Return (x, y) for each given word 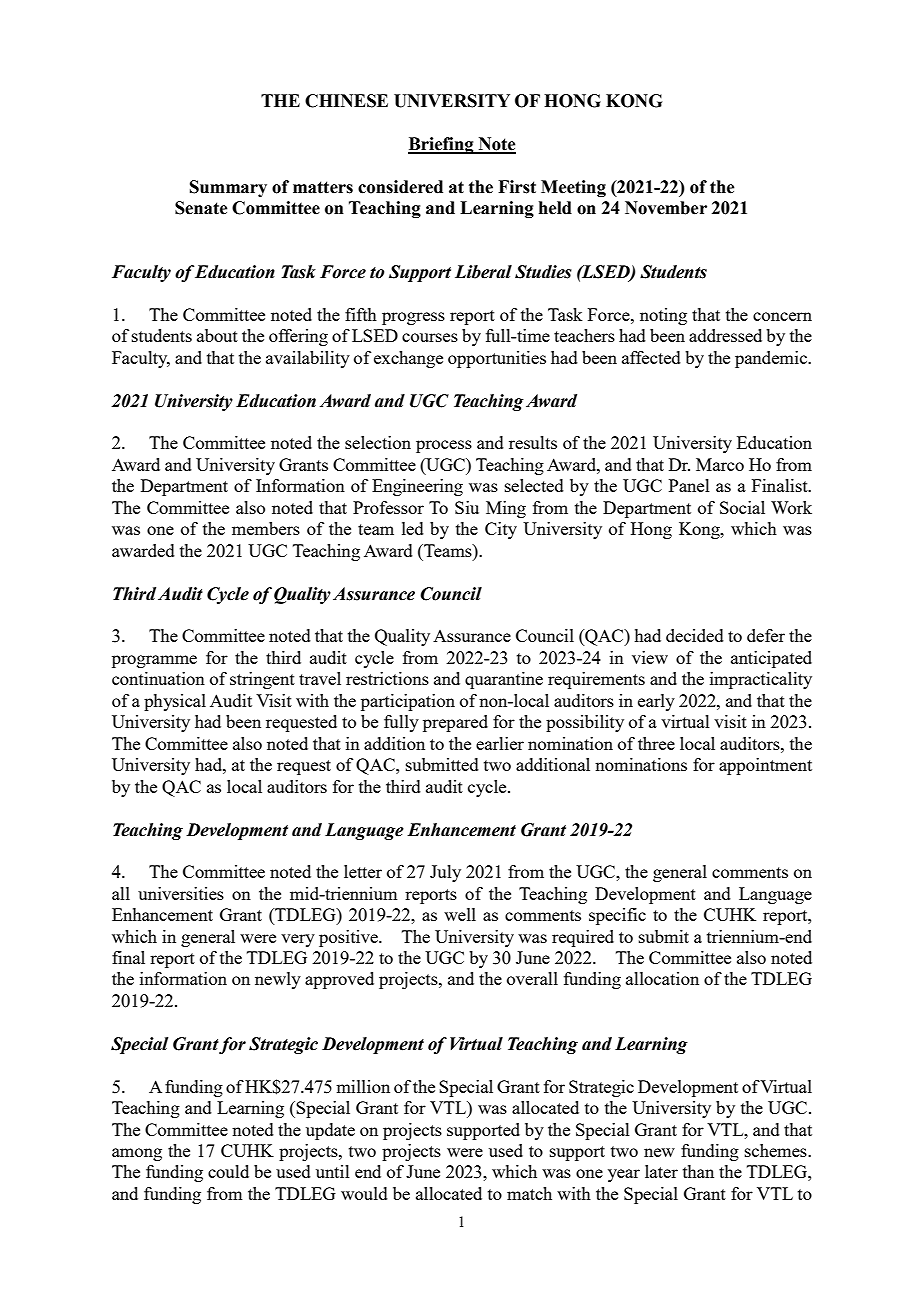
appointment (765, 766)
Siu (467, 507)
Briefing (442, 145)
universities (181, 893)
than (698, 1171)
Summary (228, 188)
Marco (720, 464)
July (445, 873)
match (529, 1193)
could (228, 1171)
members (266, 528)
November (666, 208)
